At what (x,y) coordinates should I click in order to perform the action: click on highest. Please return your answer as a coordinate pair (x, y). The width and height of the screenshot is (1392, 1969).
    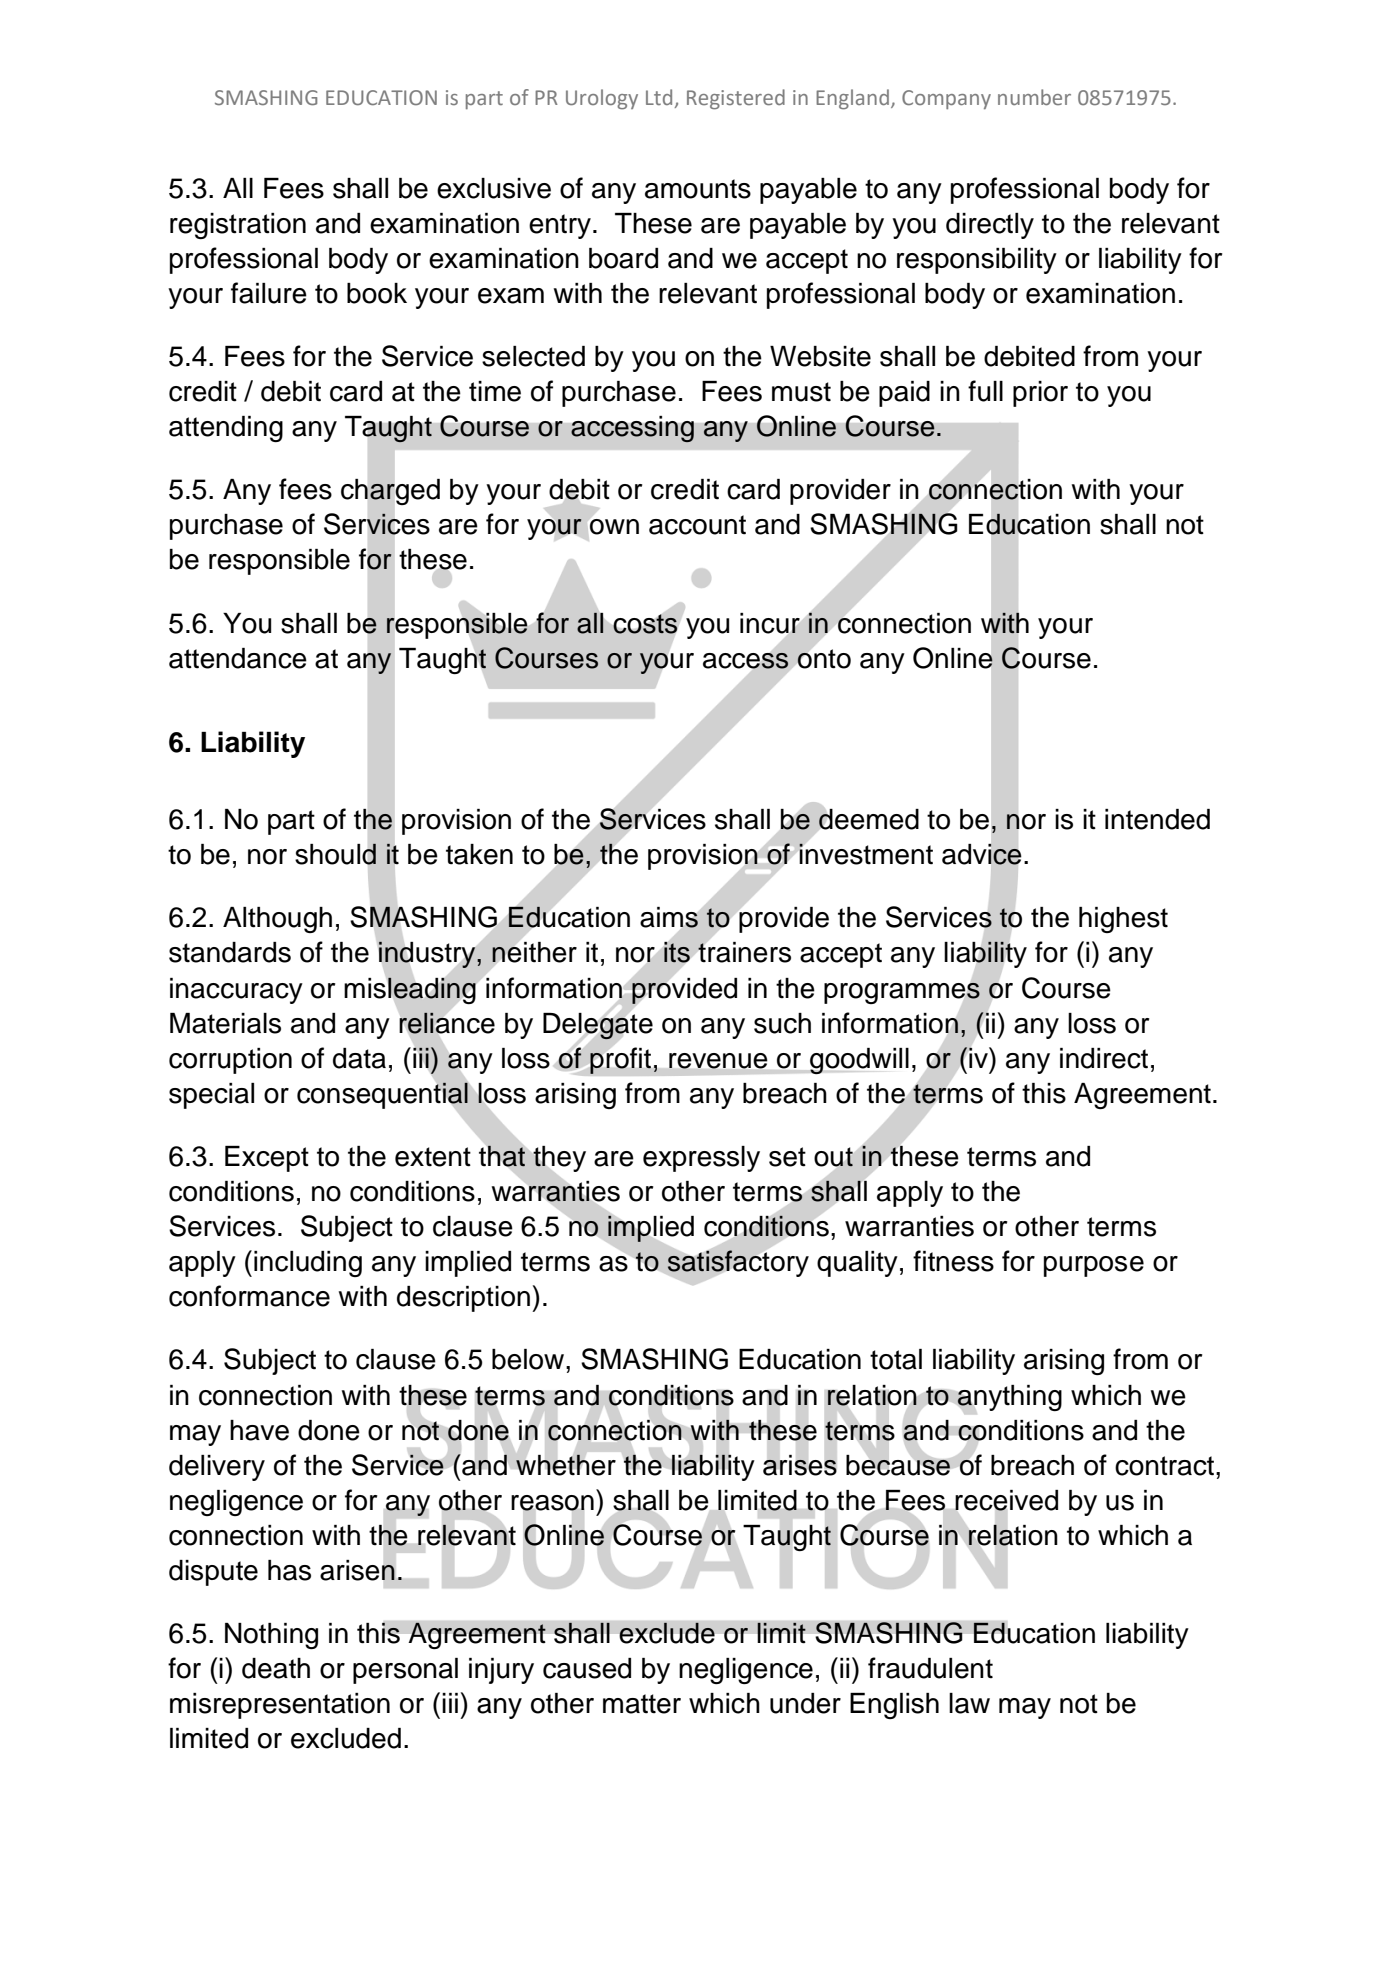
    Looking at the image, I should click on (1123, 920).
